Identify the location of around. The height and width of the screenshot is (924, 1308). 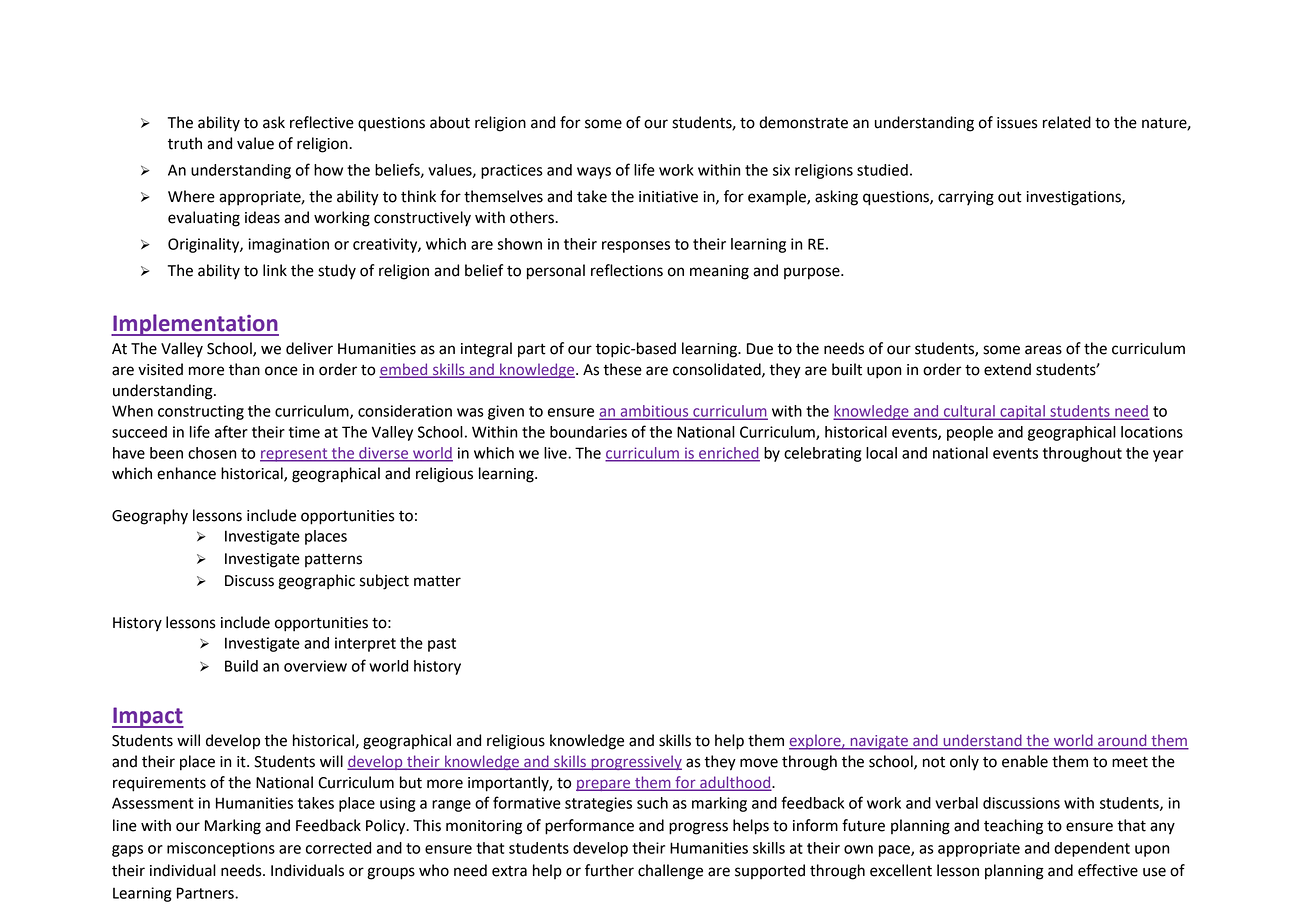
(1122, 741).
